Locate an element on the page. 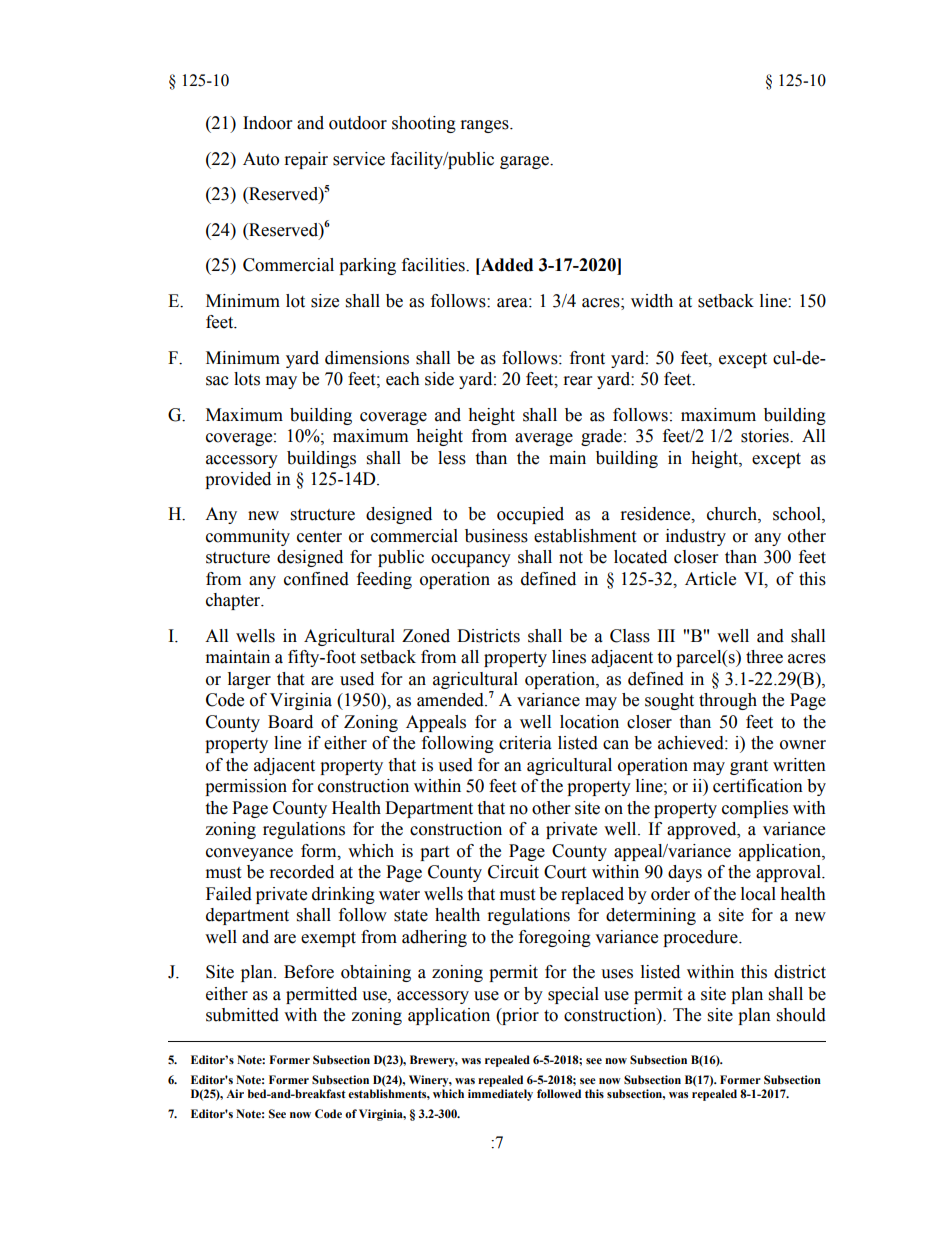 Image resolution: width=952 pixels, height=1233 pixels. submitted is located at coordinates (242, 1015).
